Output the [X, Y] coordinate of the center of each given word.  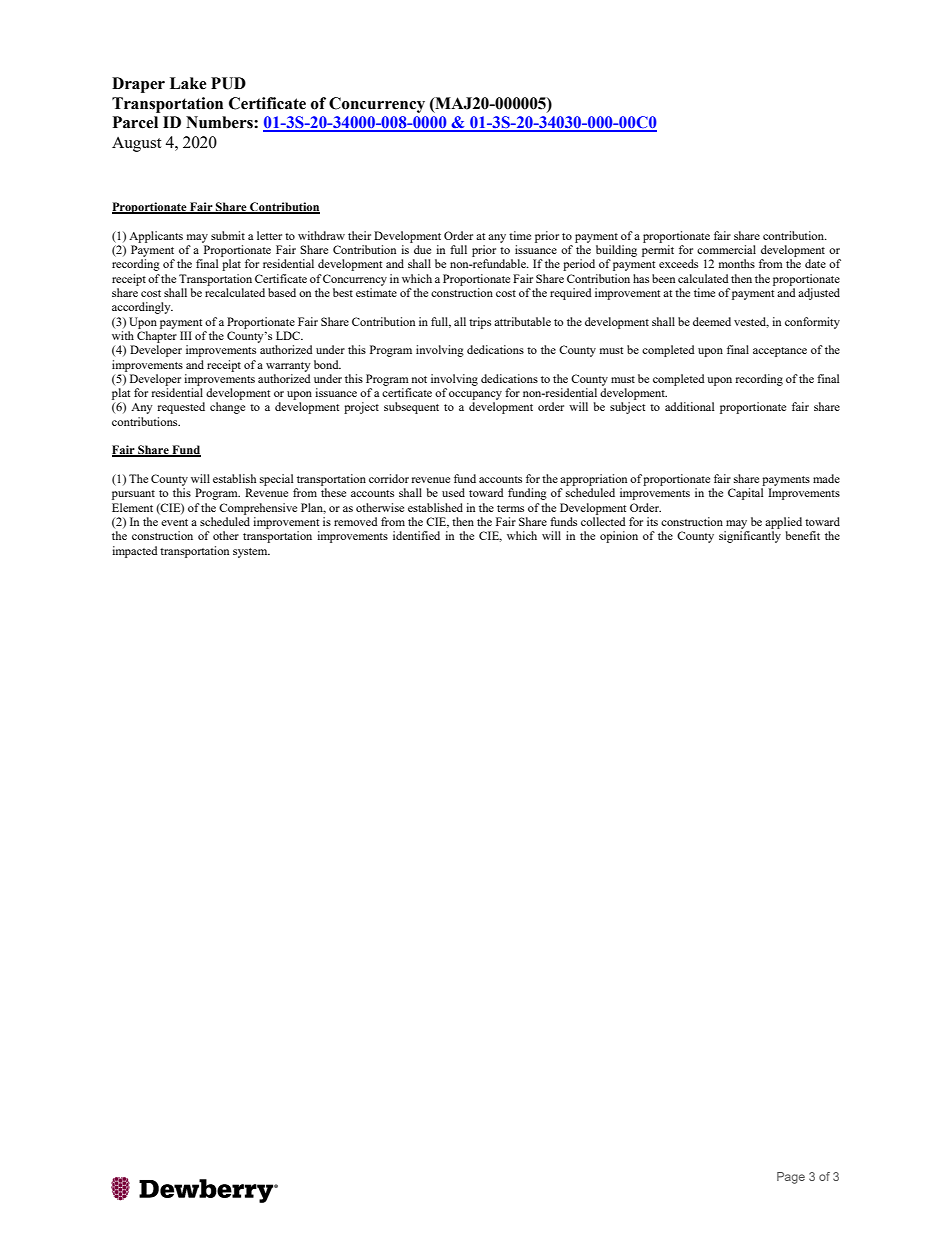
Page [791, 1178]
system [251, 553]
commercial [726, 249]
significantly [750, 537]
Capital [745, 494]
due [422, 249]
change [227, 408]
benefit [803, 535]
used [453, 492]
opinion [619, 537]
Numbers [220, 122]
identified [416, 535]
